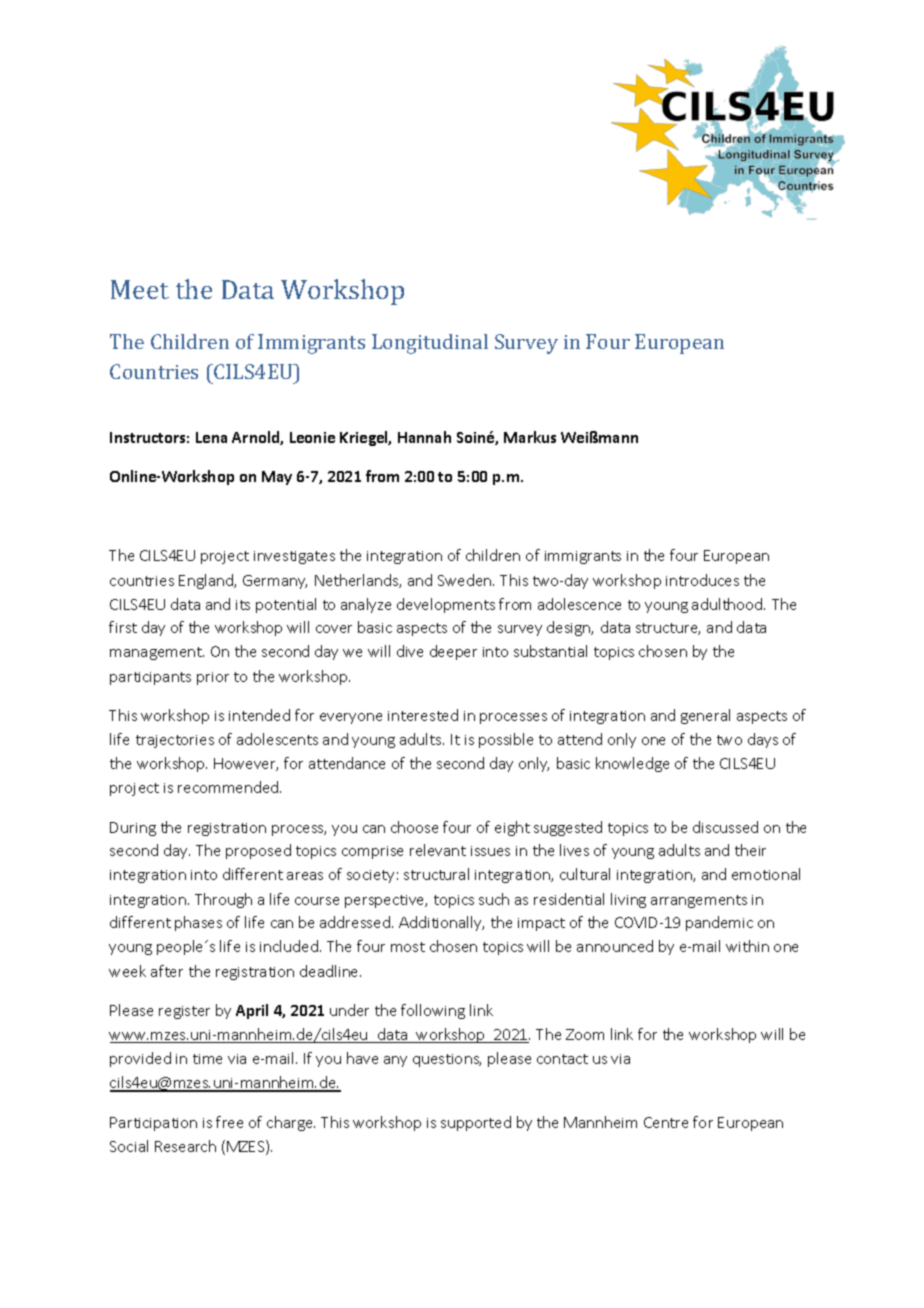 The height and width of the image is (1308, 924). Describe the element at coordinates (476, 1123) in the image. I see `supported` at that location.
